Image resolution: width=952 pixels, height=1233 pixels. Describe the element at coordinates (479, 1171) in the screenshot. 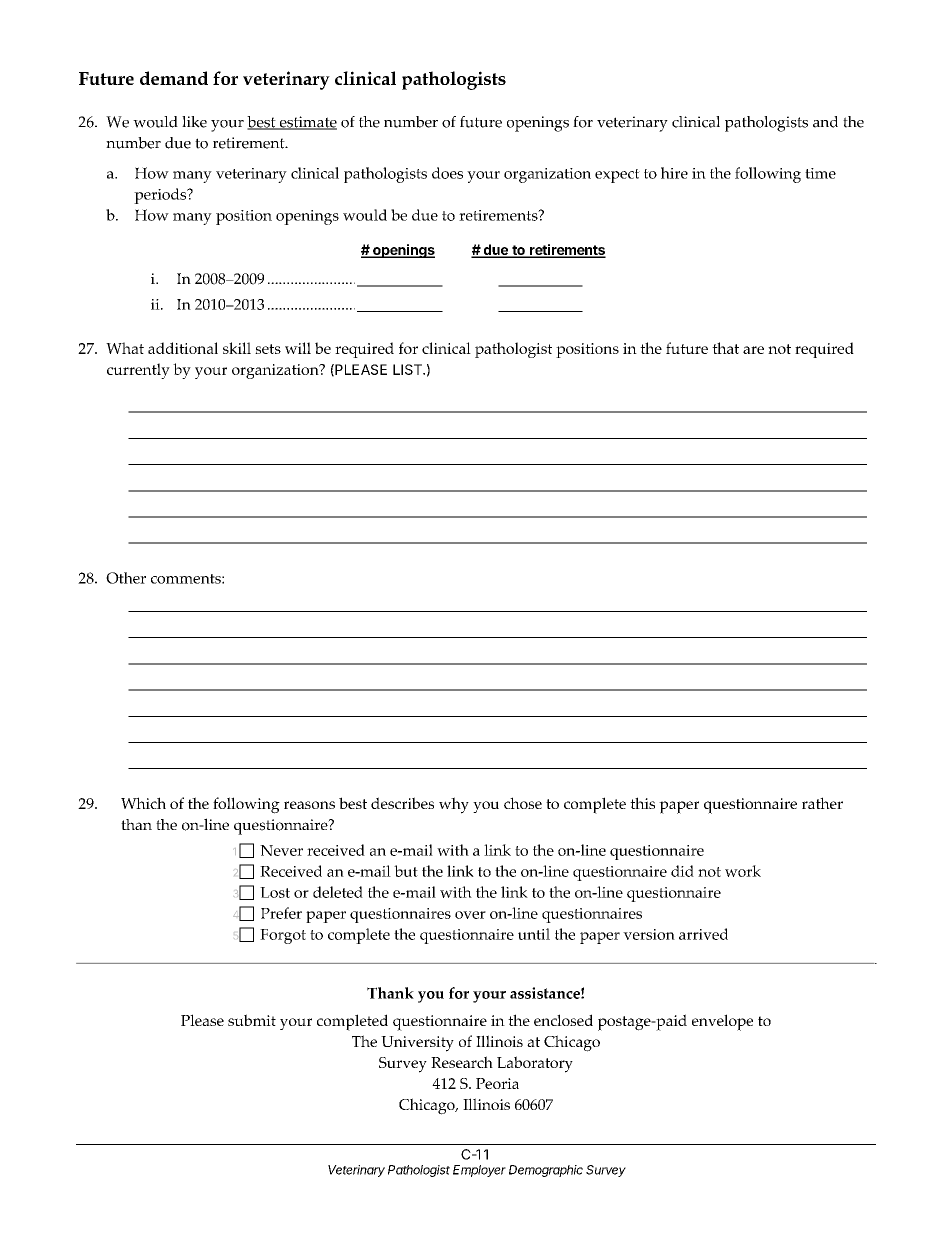

I see `Employer` at that location.
